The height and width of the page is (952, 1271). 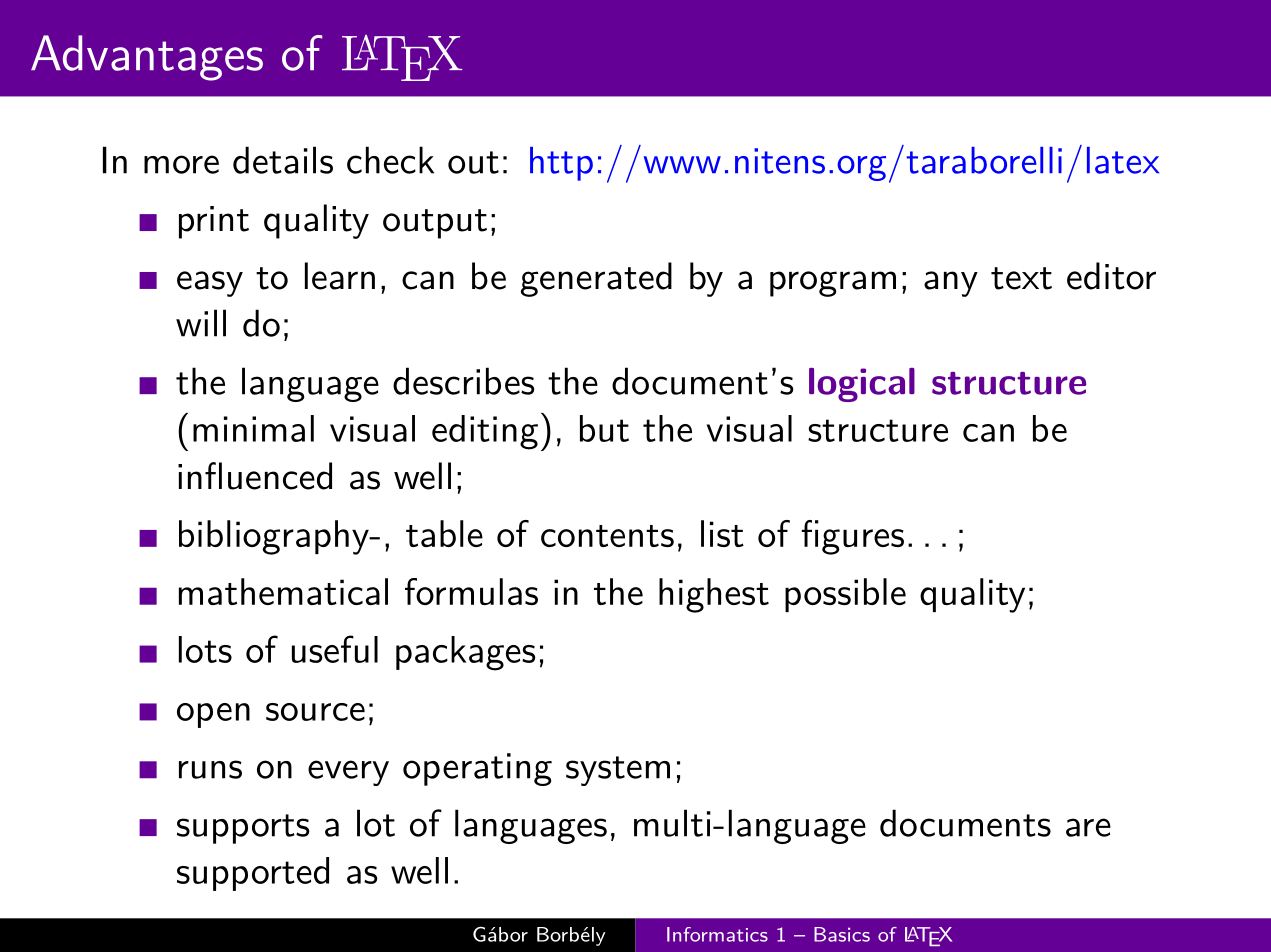 I want to click on Informatics, so click(x=717, y=934).
